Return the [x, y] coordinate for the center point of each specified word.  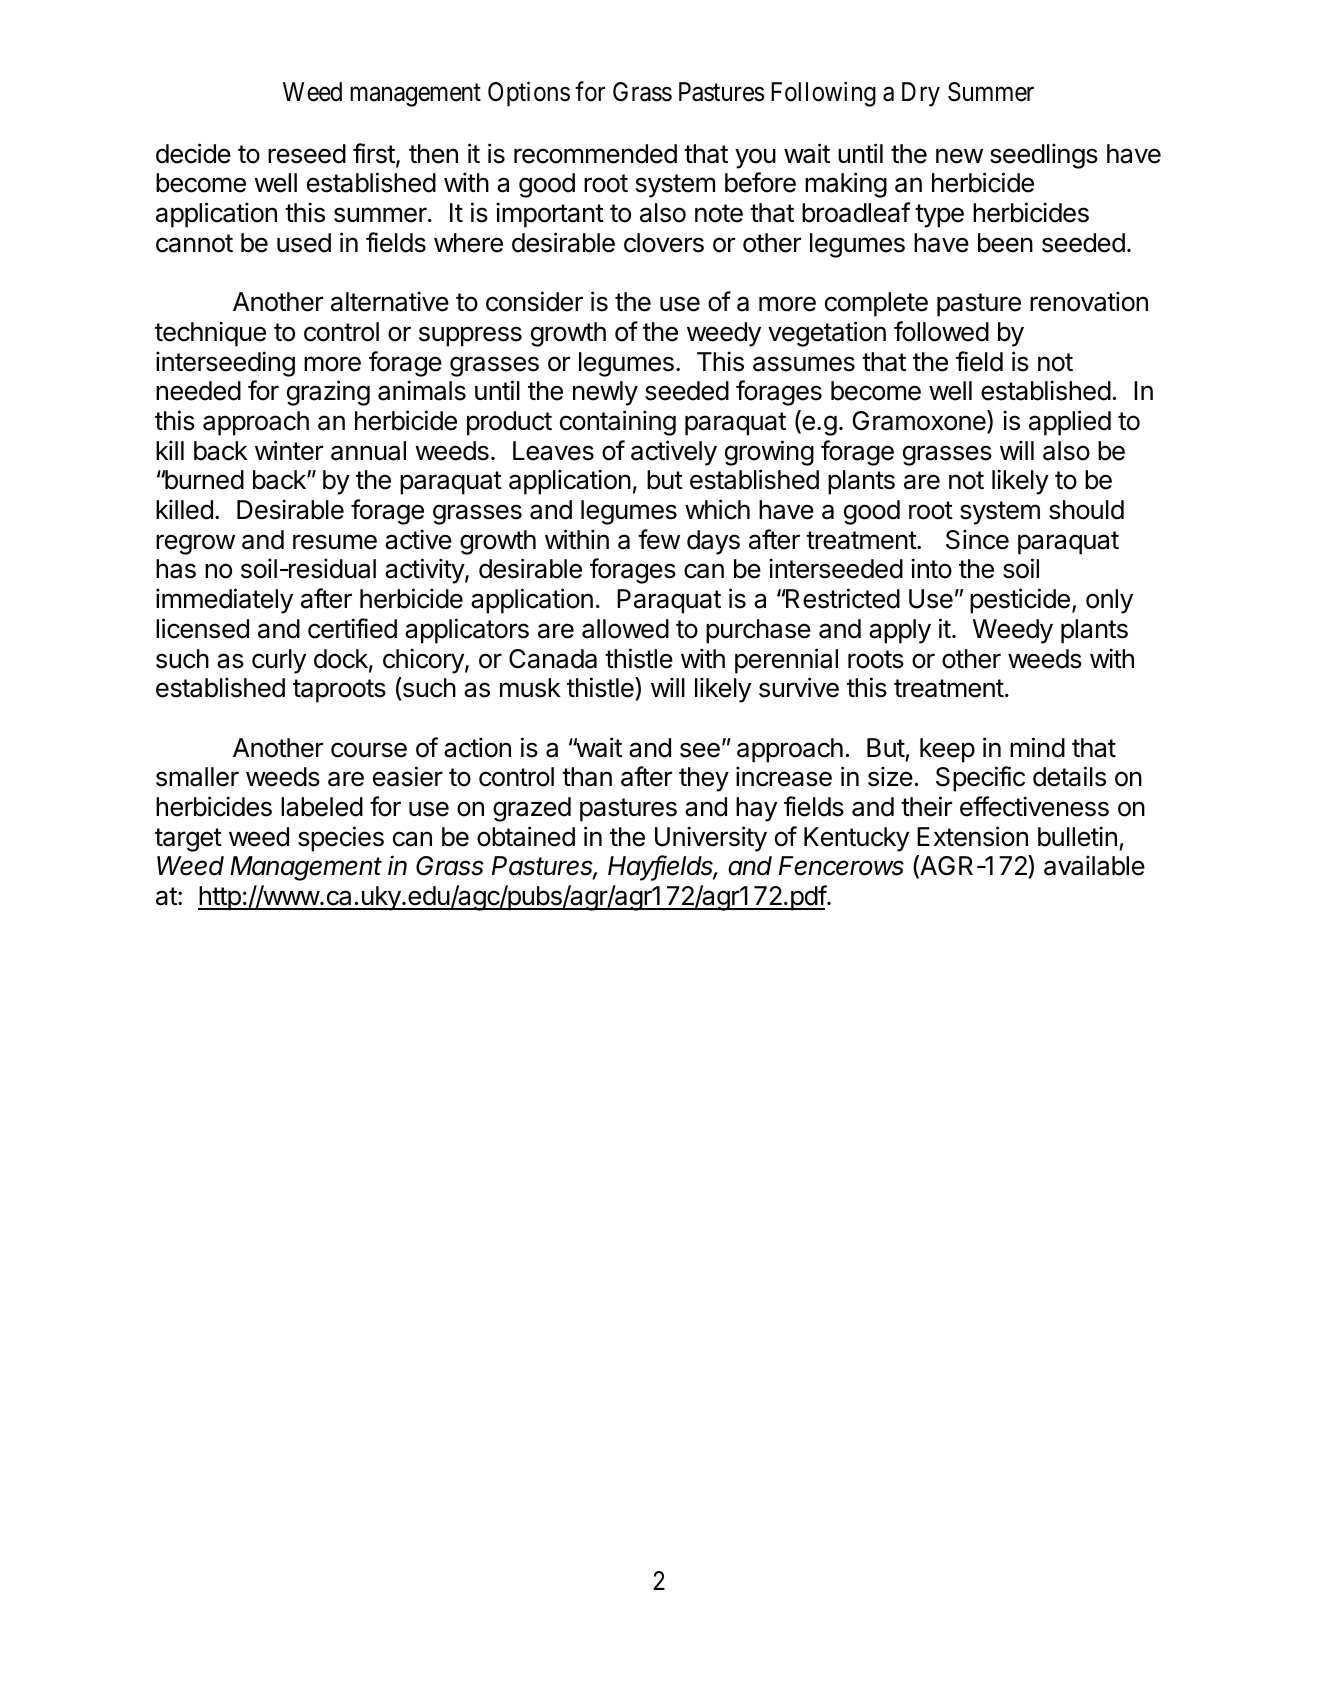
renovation [1089, 301]
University [711, 839]
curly [279, 661]
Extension [972, 836]
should [1086, 510]
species [341, 839]
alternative [390, 301]
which [717, 509]
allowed [625, 629]
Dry [921, 94]
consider [534, 301]
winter [289, 450]
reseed [307, 154]
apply [900, 631]
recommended [595, 154]
